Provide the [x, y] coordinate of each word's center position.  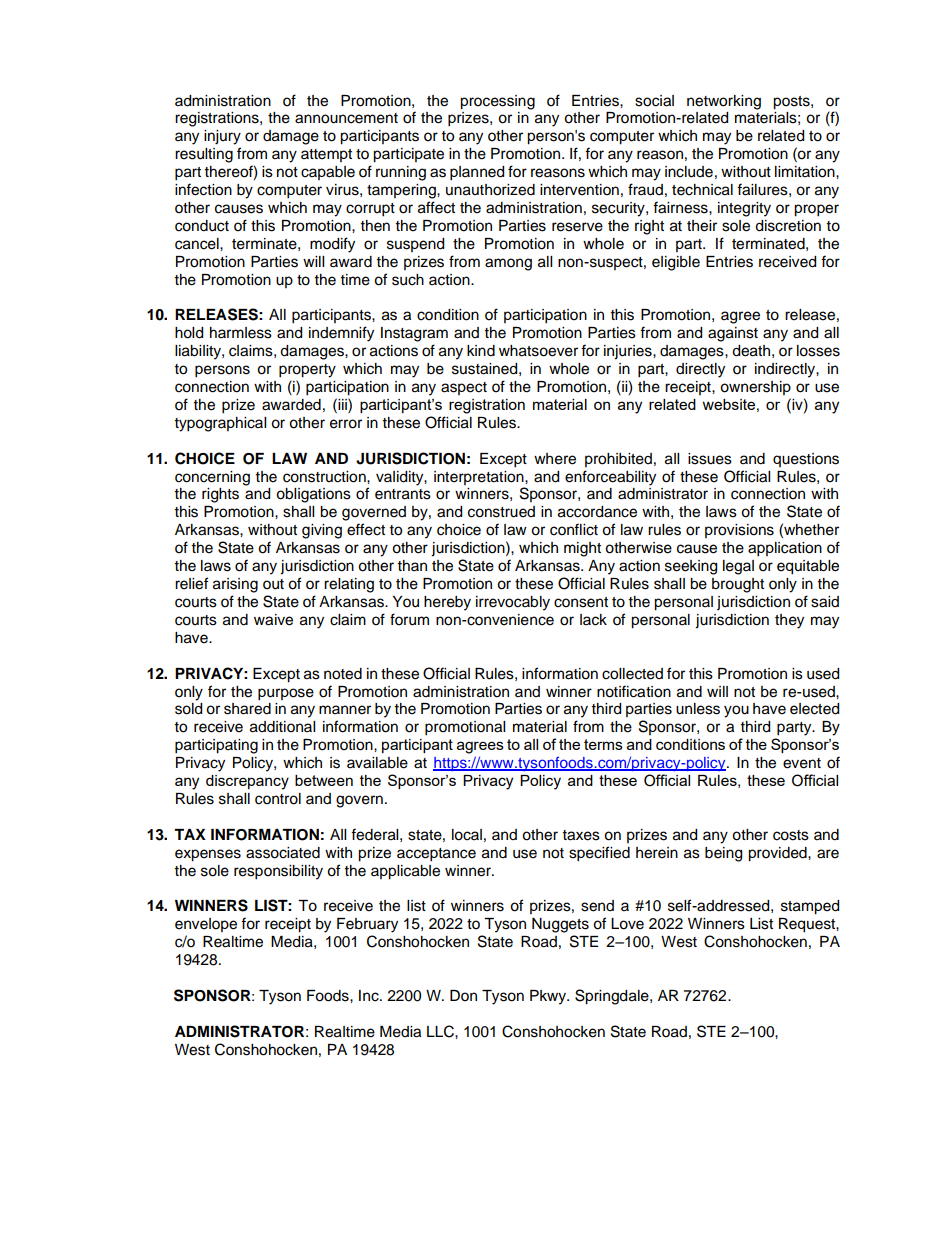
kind [481, 351]
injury [222, 137]
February [367, 925]
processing [497, 102]
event [802, 763]
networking [724, 102]
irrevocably [513, 603]
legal [738, 567]
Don [463, 996]
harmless [241, 333]
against [733, 334]
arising [235, 585]
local [467, 835]
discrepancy [247, 782]
